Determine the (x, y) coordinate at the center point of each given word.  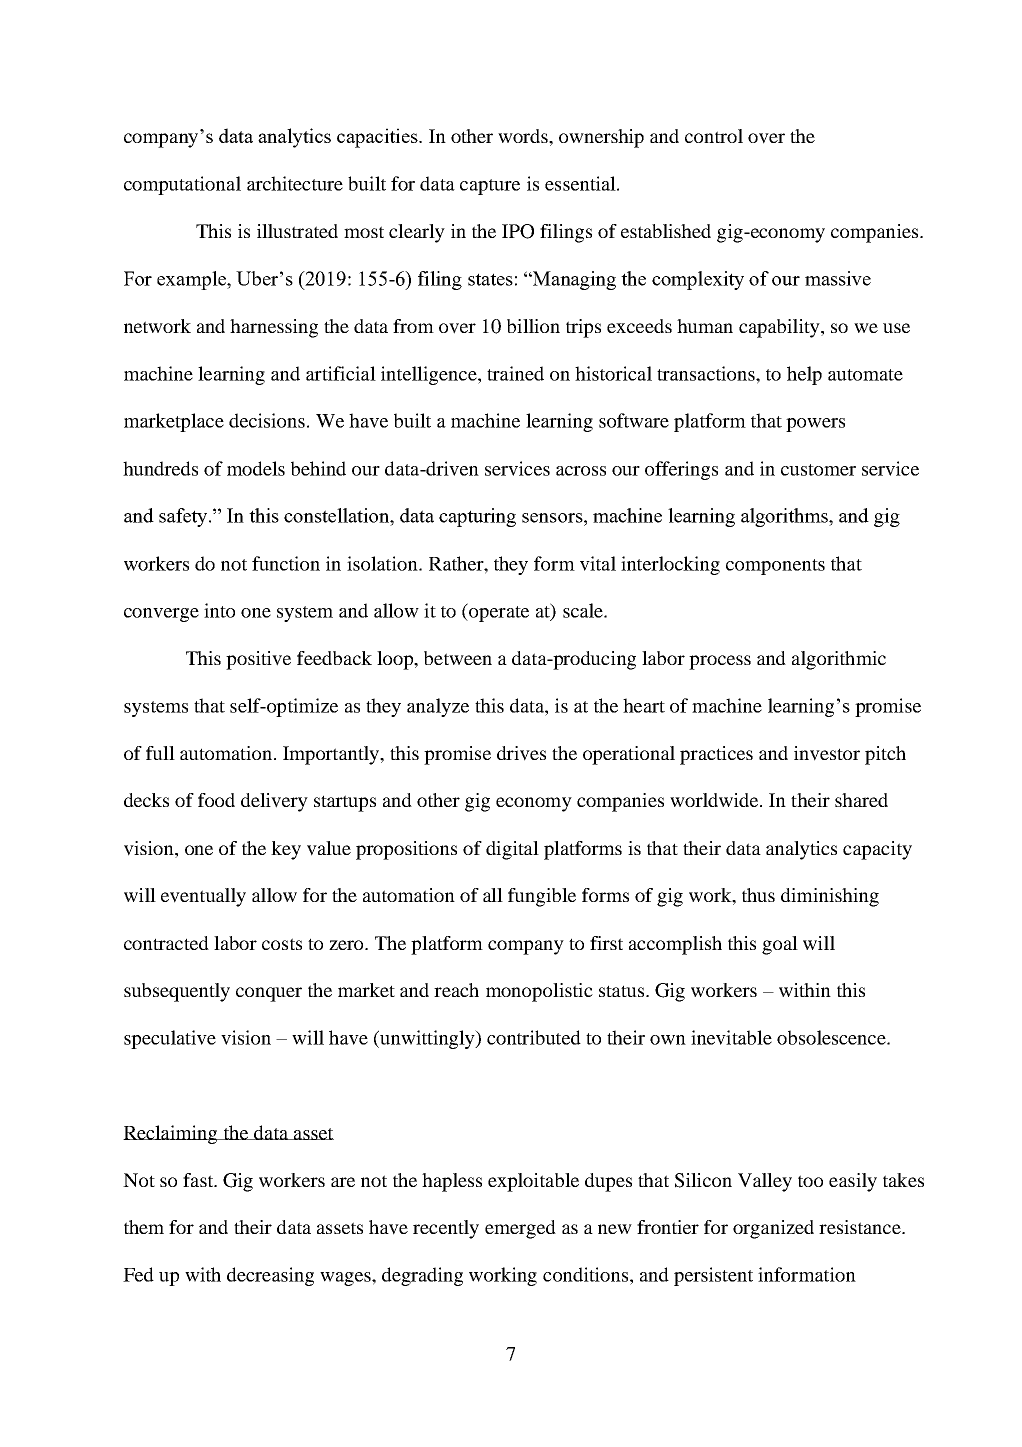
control (714, 136)
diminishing (830, 897)
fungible (542, 897)
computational (182, 185)
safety (184, 517)
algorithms (785, 517)
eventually (203, 897)
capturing (477, 517)
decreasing (270, 1276)
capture (490, 187)
